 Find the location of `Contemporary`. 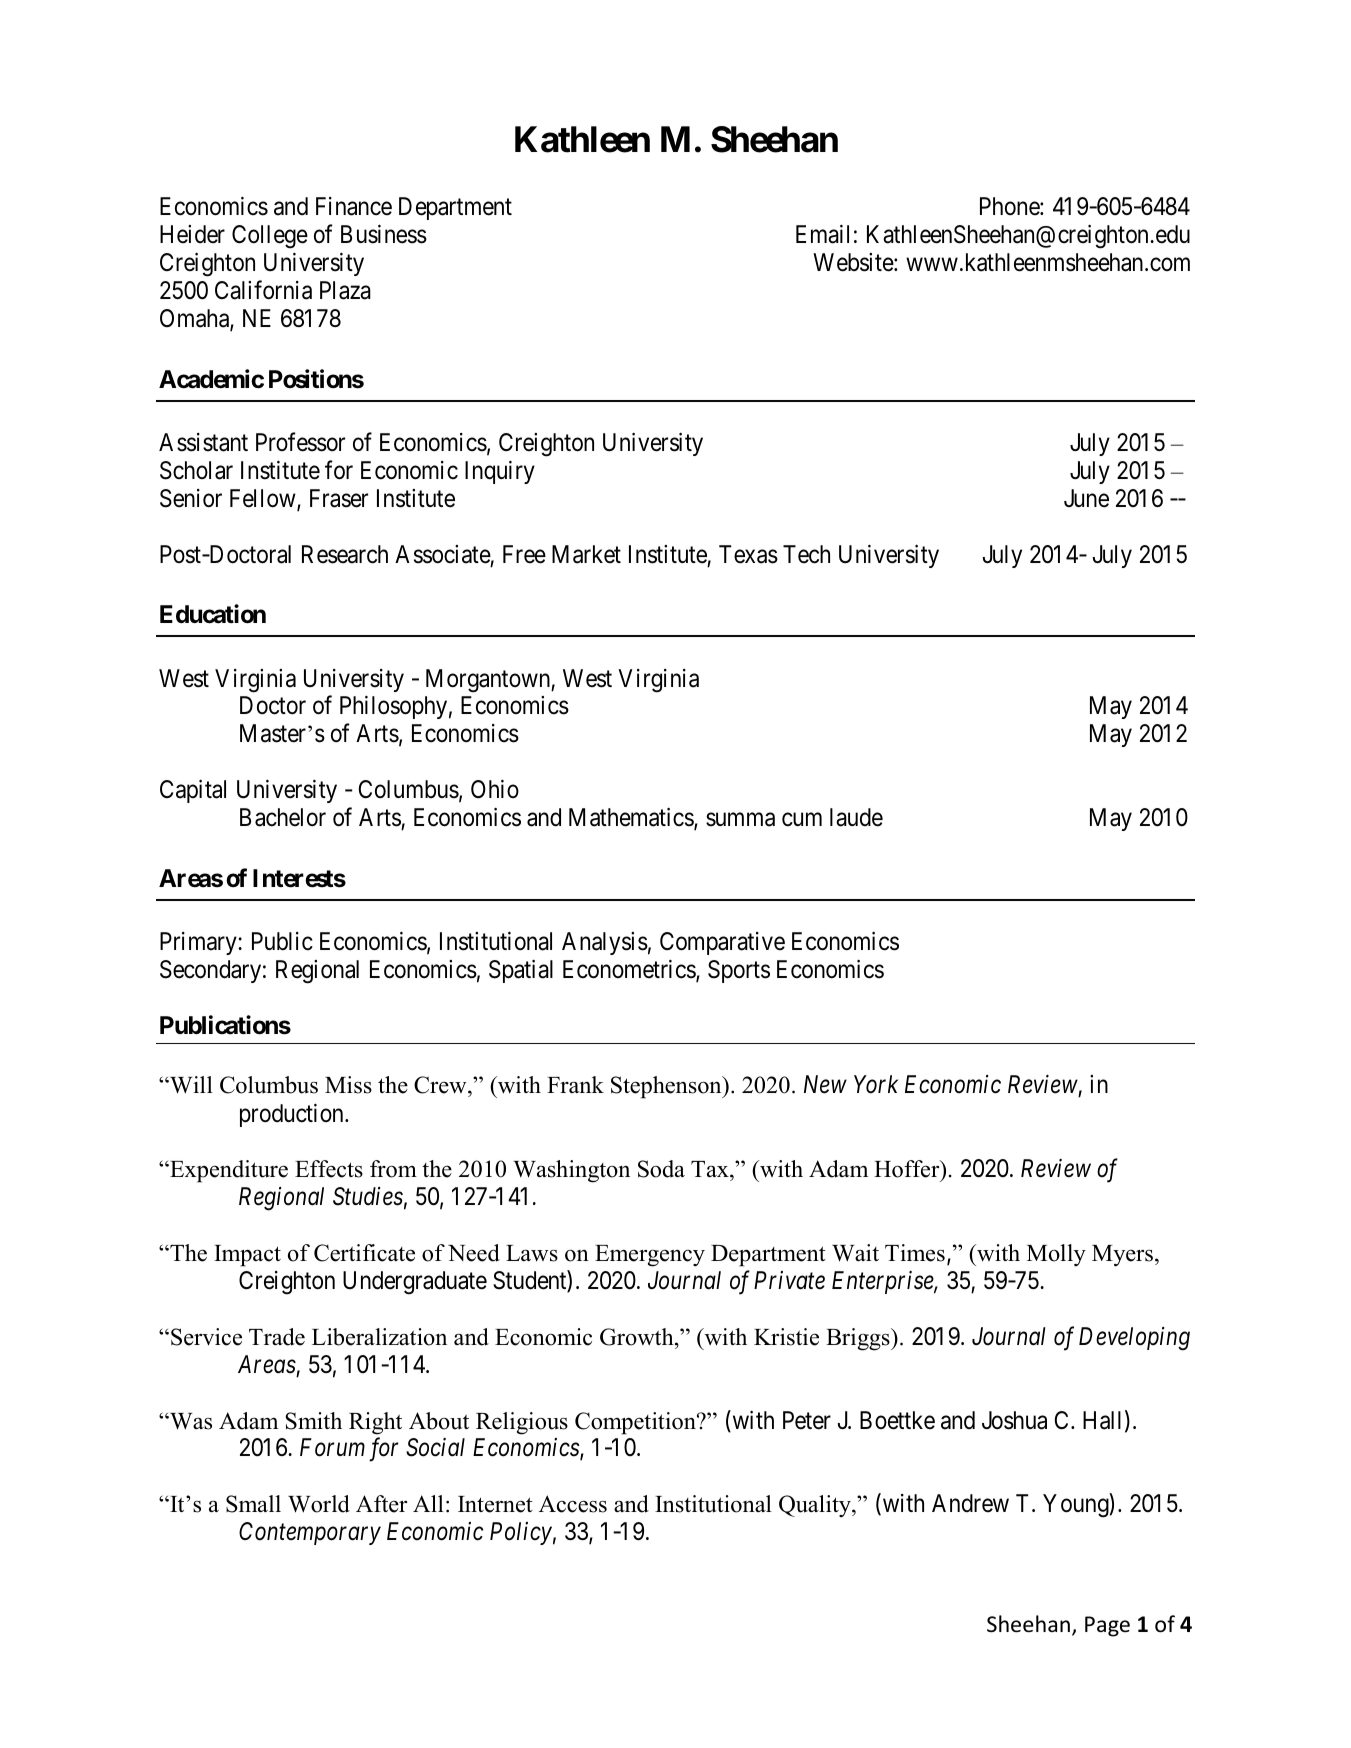

Contemporary is located at coordinates (310, 1533).
